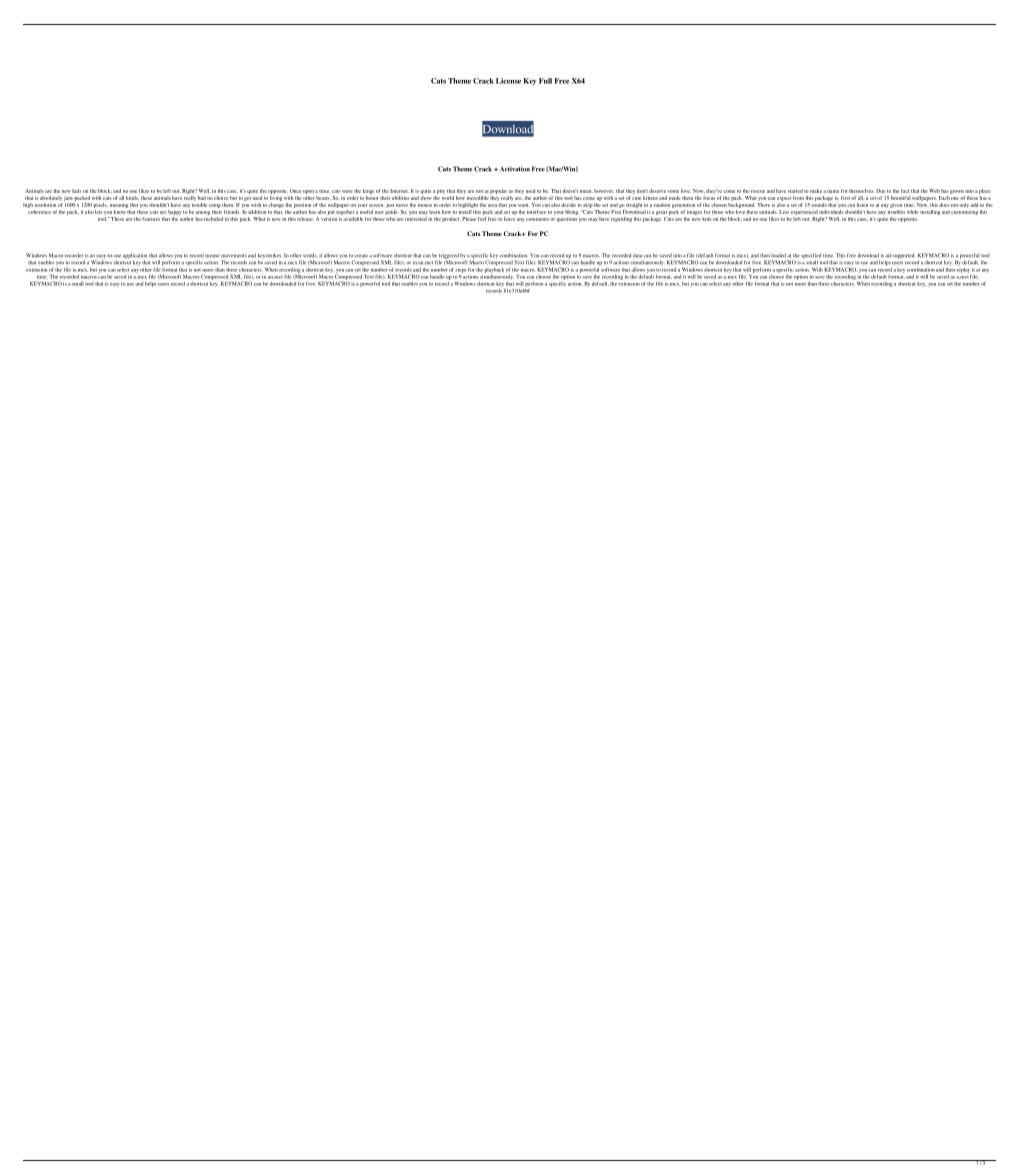 The image size is (1019, 1176). What do you see at coordinates (269, 257) in the page?
I see `keystrokes` at bounding box center [269, 257].
